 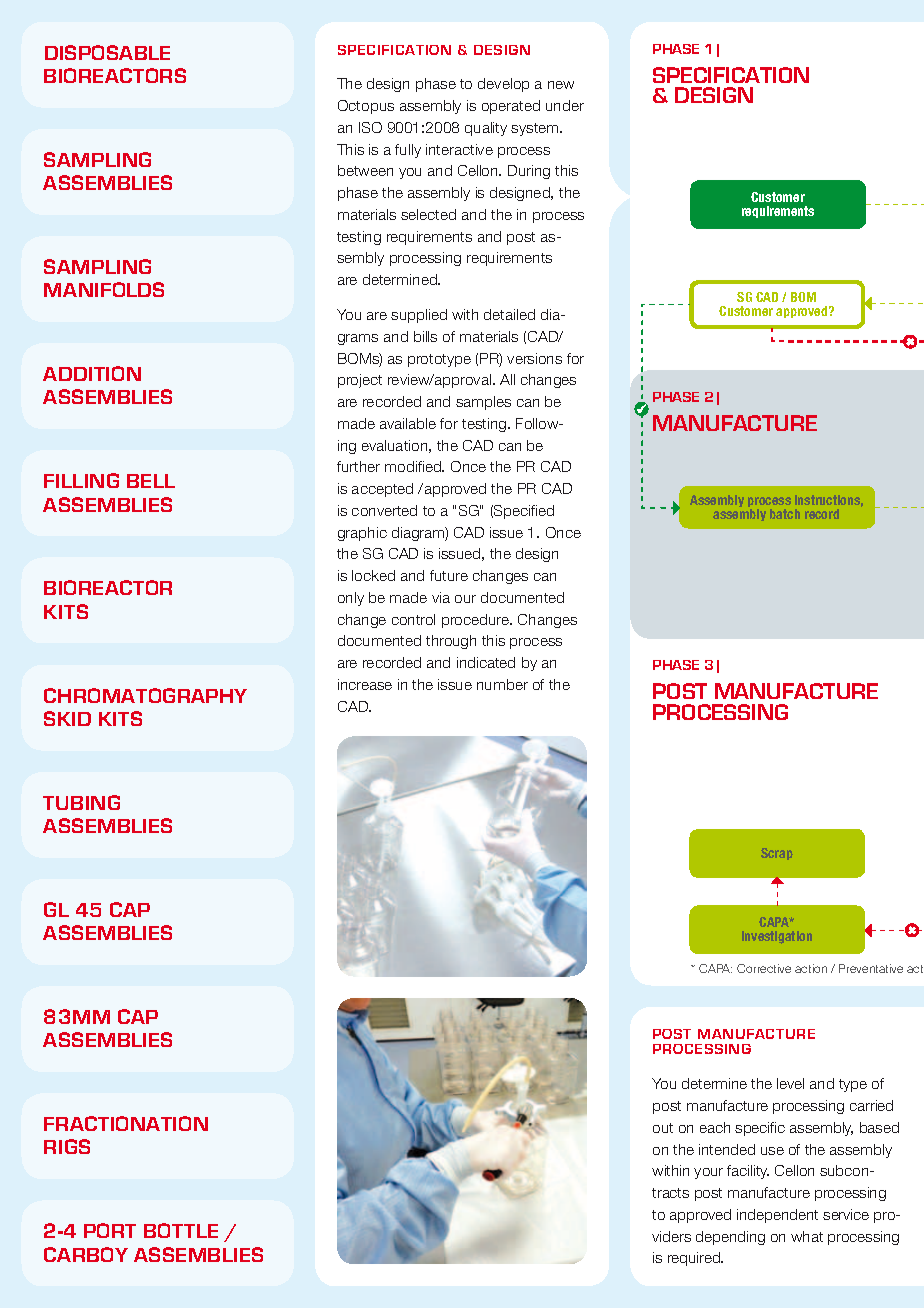 I want to click on Tubing, so click(x=81, y=802).
